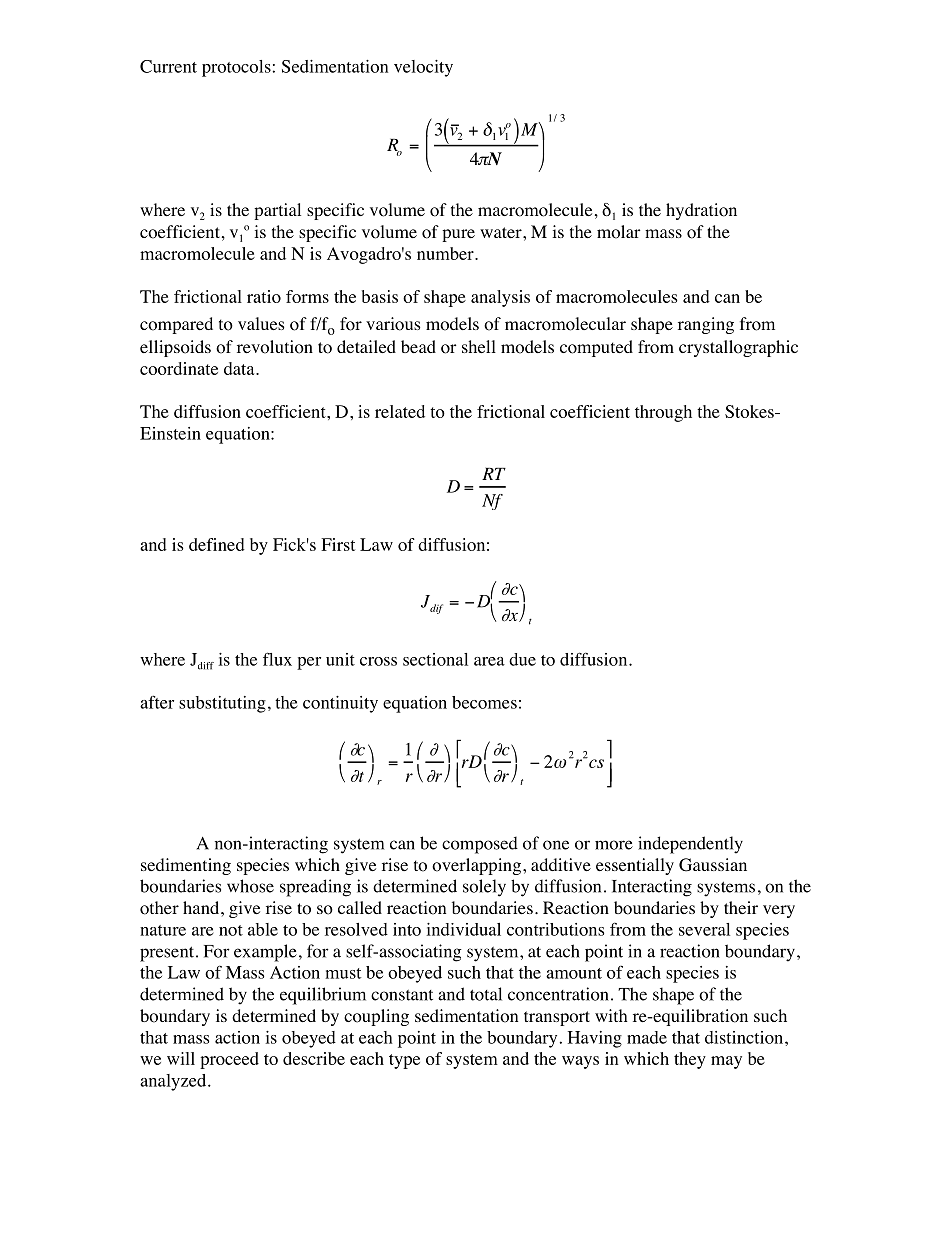 Image resolution: width=952 pixels, height=1233 pixels. Describe the element at coordinates (489, 661) in the screenshot. I see `area` at that location.
